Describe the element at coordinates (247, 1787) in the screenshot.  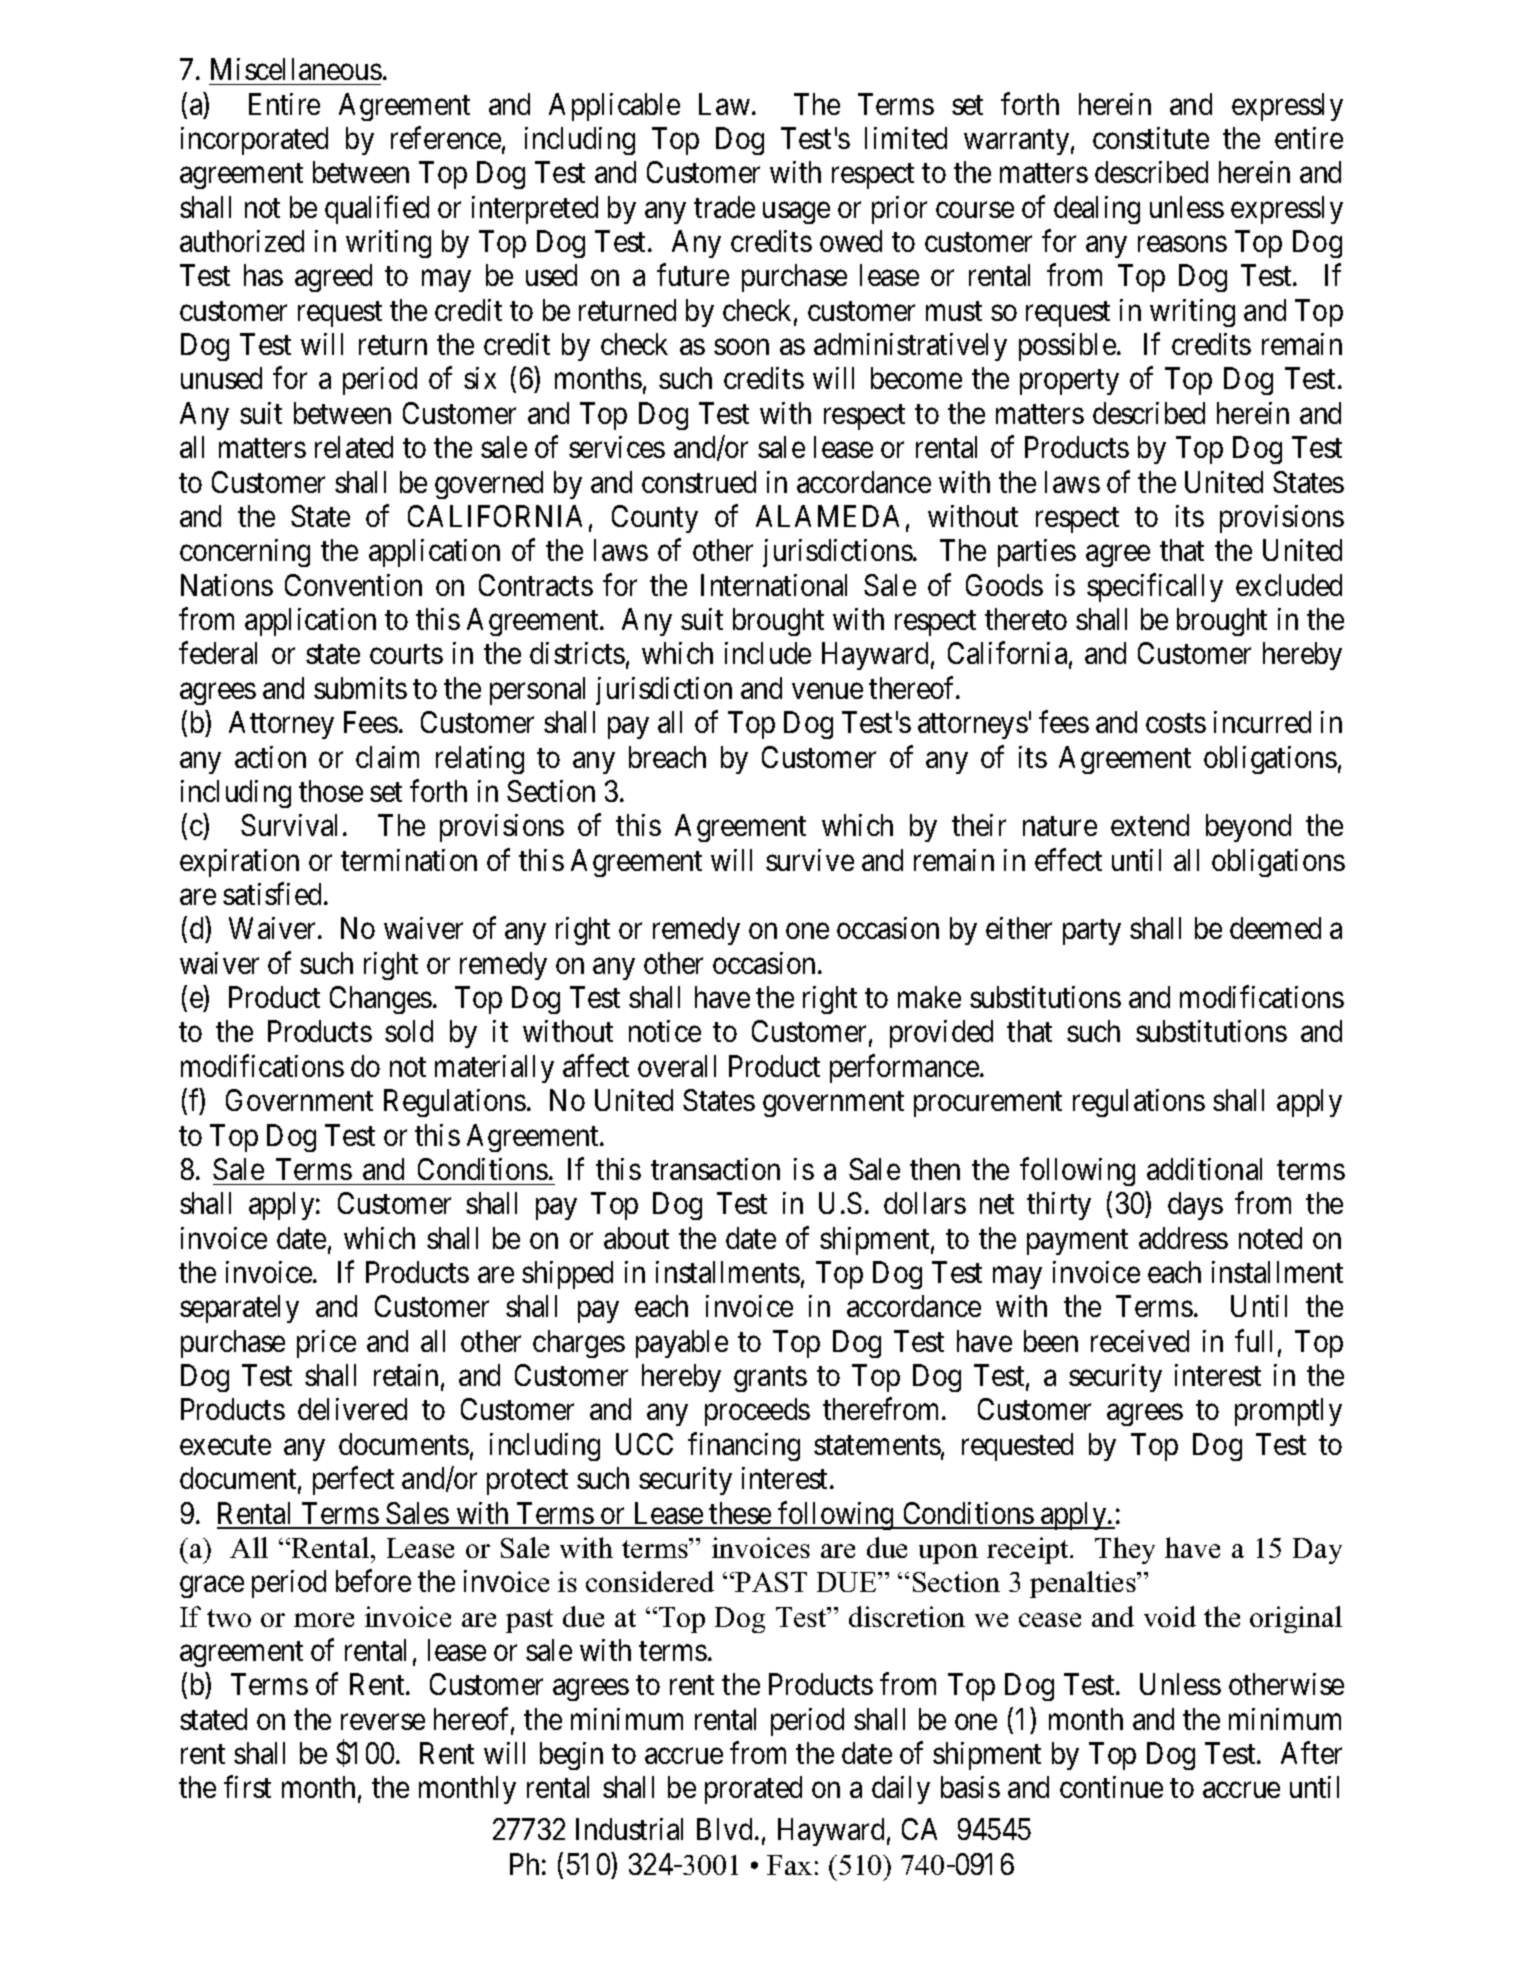
I see `first` at that location.
